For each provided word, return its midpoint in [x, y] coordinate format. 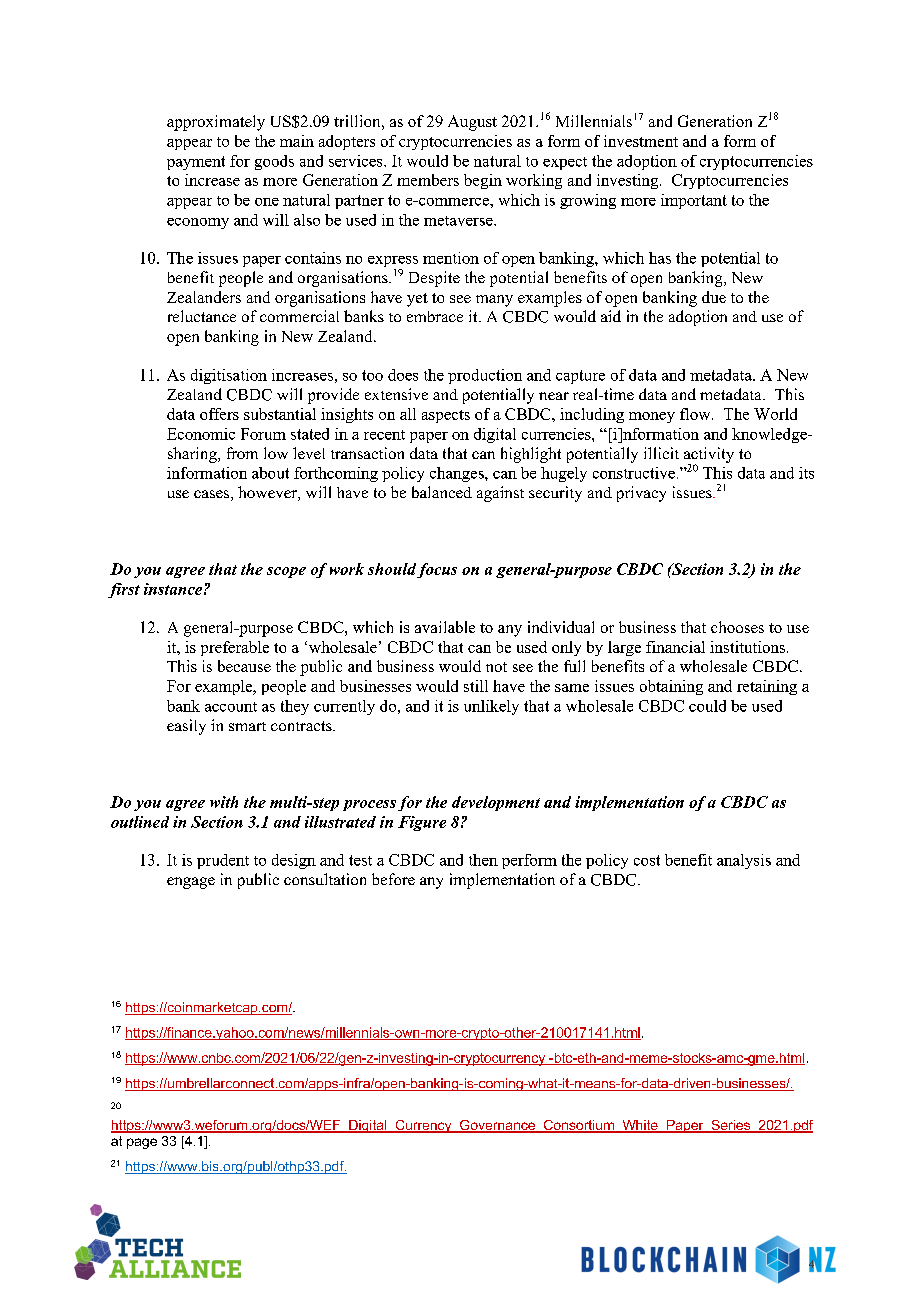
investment [641, 141]
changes [458, 474]
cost [647, 860]
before [393, 879]
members [428, 180]
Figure [422, 823]
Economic [201, 434]
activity [709, 456]
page [142, 1143]
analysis [744, 861]
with [224, 802]
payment [196, 163]
